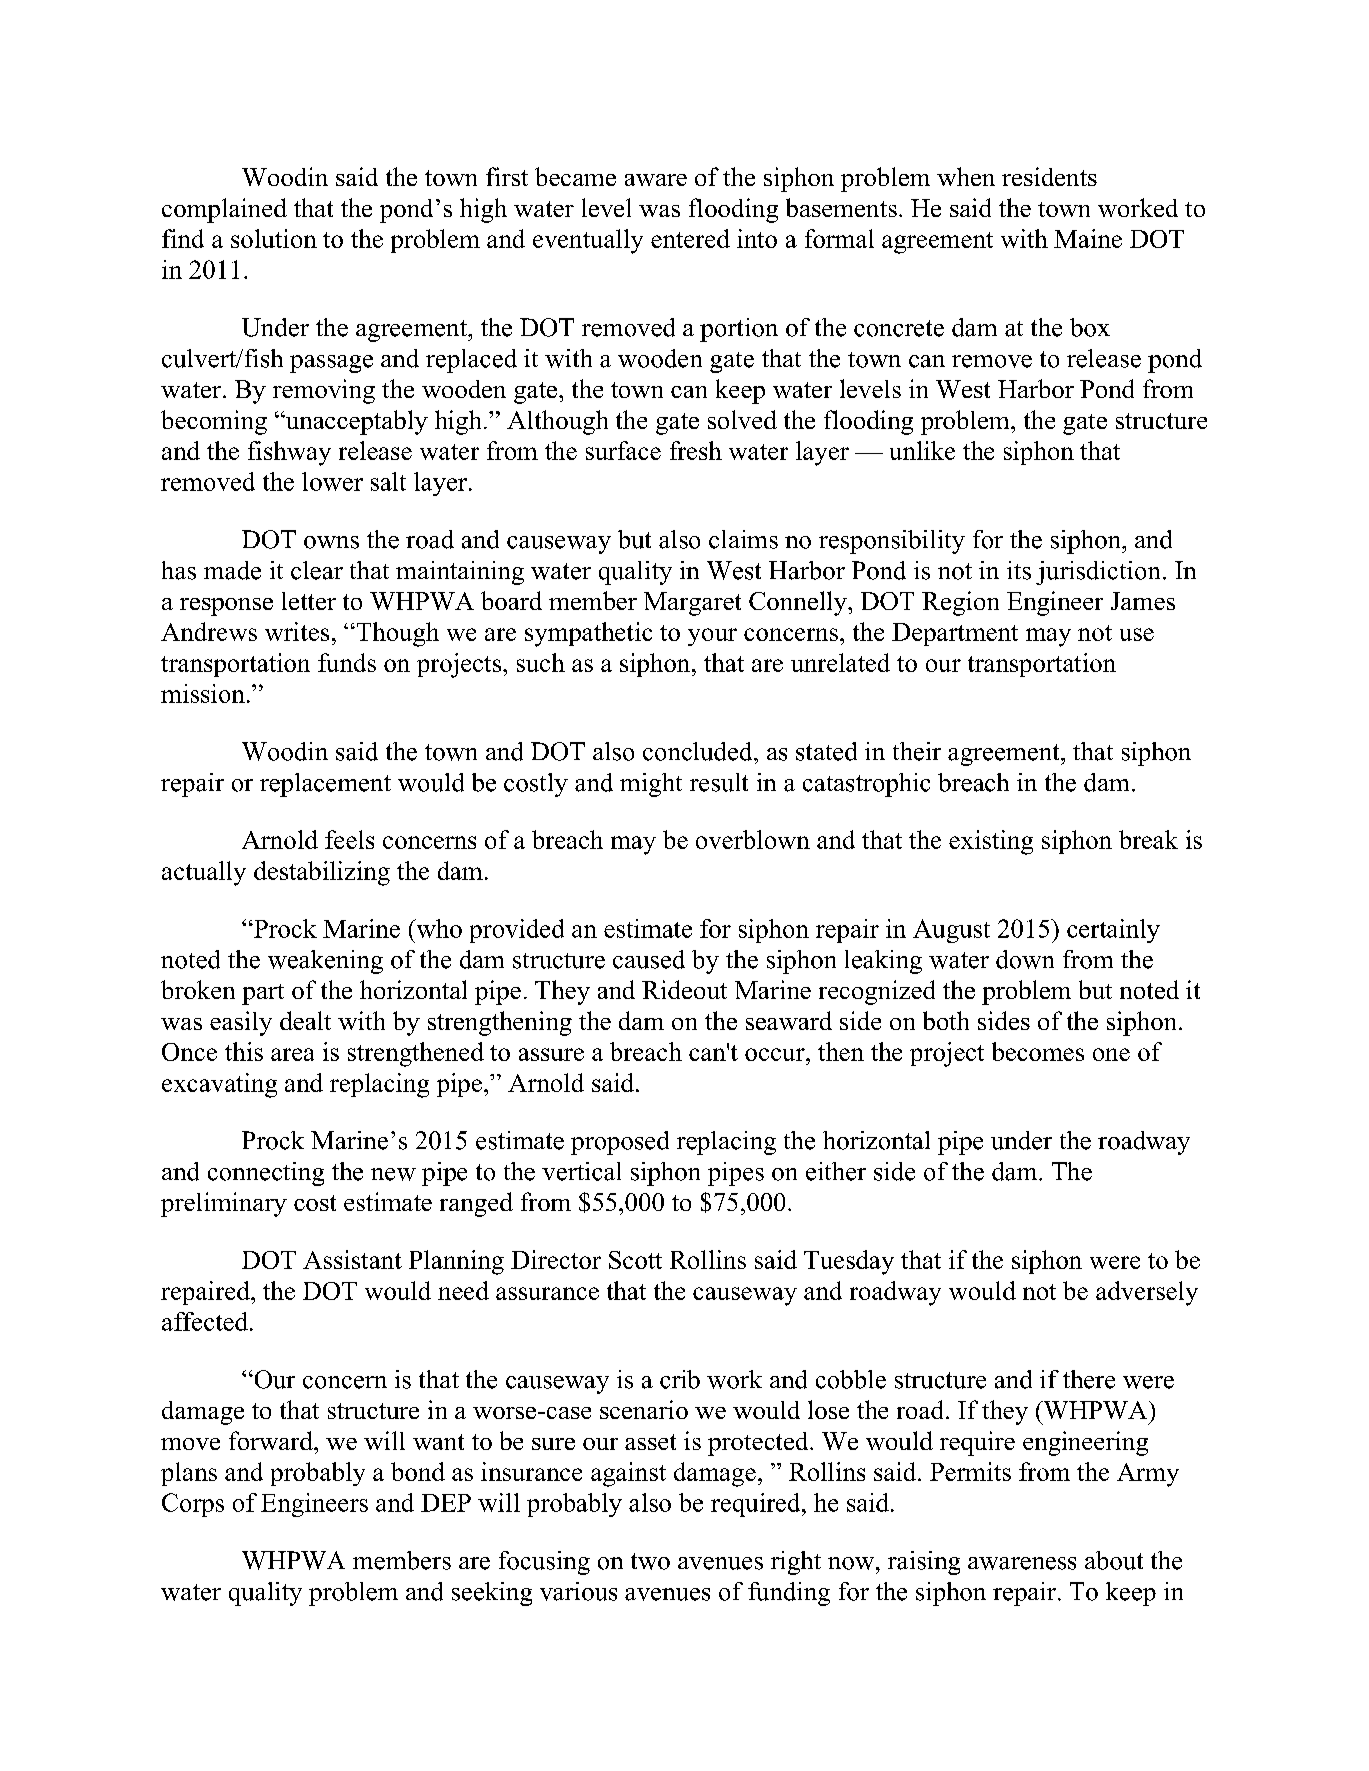  What do you see at coordinates (1088, 238) in the screenshot?
I see `Maine` at bounding box center [1088, 238].
